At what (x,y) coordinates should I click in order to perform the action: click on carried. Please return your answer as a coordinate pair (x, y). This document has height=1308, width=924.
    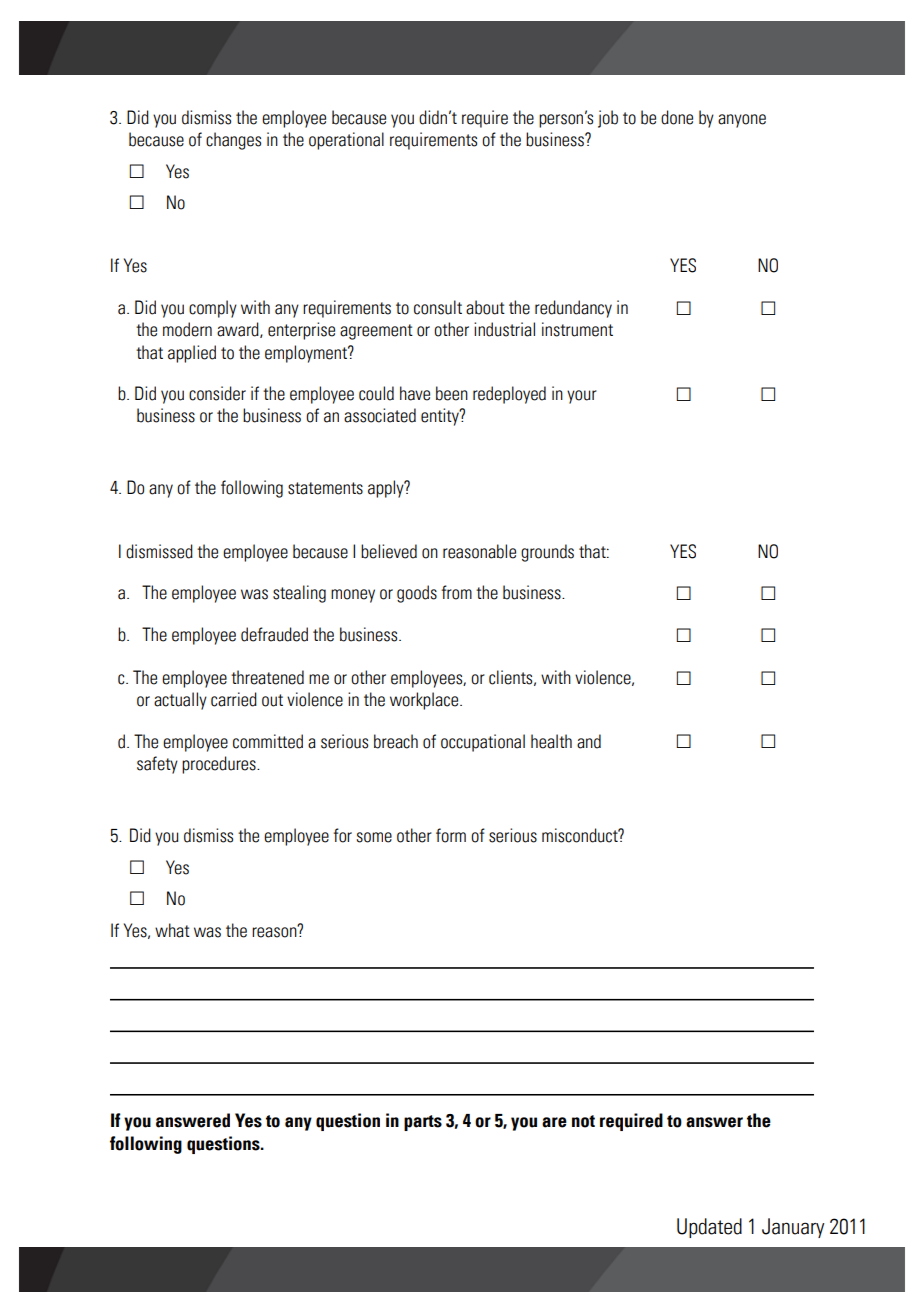
    Looking at the image, I should click on (234, 699).
